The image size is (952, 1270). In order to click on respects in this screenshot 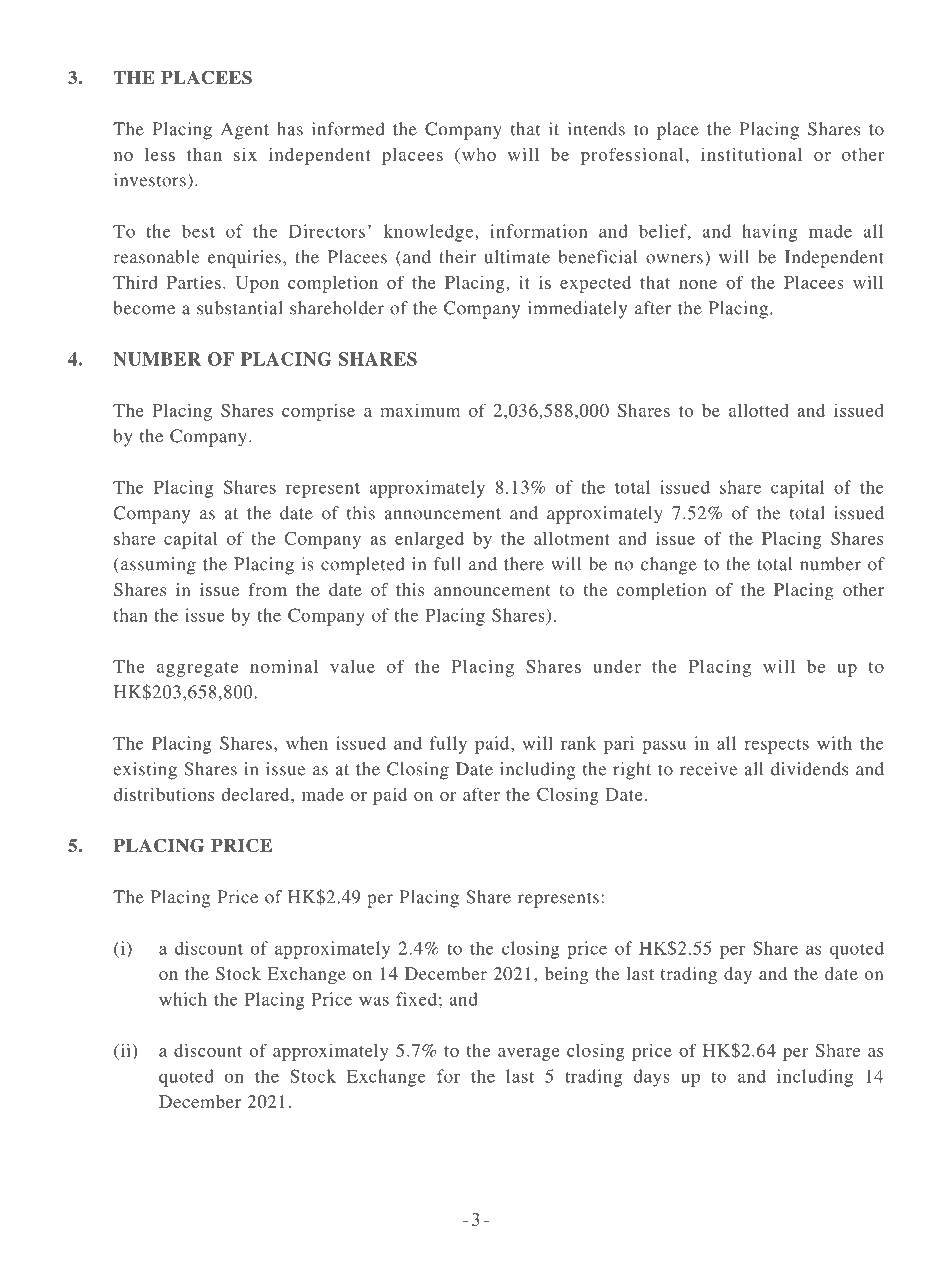, I will do `click(776, 746)`.
